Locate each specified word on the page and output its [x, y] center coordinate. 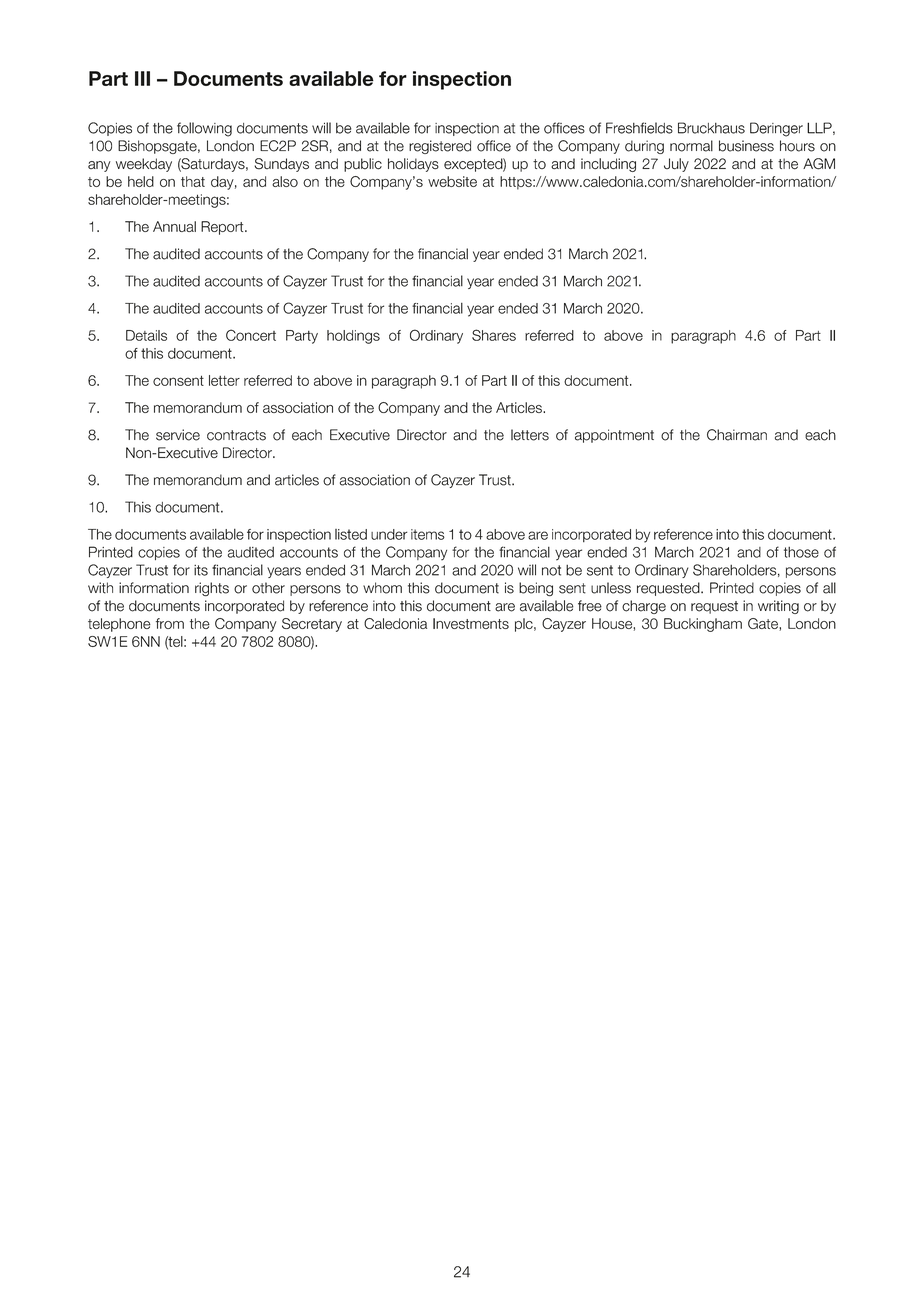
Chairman [737, 435]
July [676, 165]
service [178, 435]
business [746, 146]
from [170, 623]
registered [440, 147]
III [142, 78]
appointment [614, 436]
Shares [494, 335]
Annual [174, 226]
